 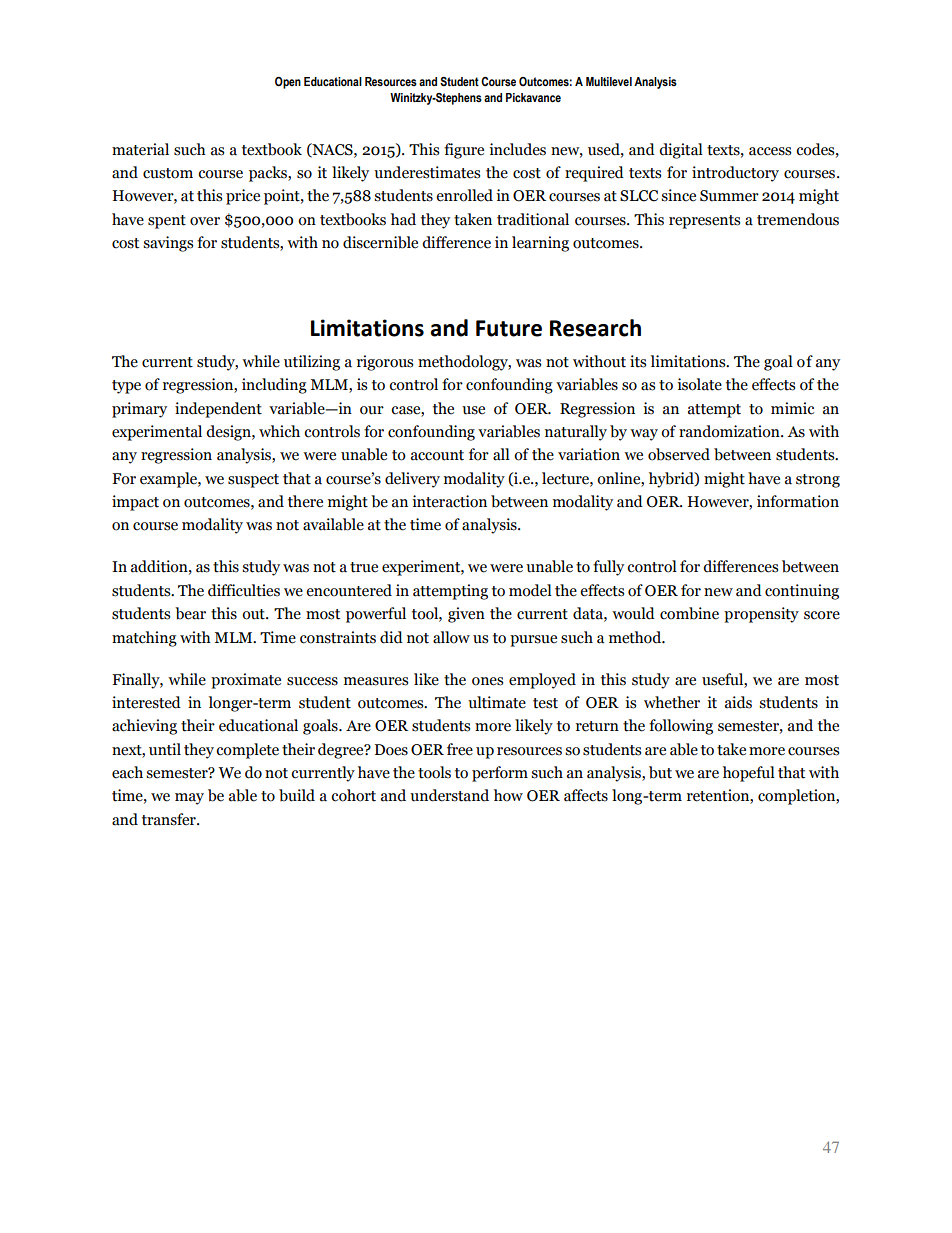 I want to click on figure, so click(x=464, y=151).
